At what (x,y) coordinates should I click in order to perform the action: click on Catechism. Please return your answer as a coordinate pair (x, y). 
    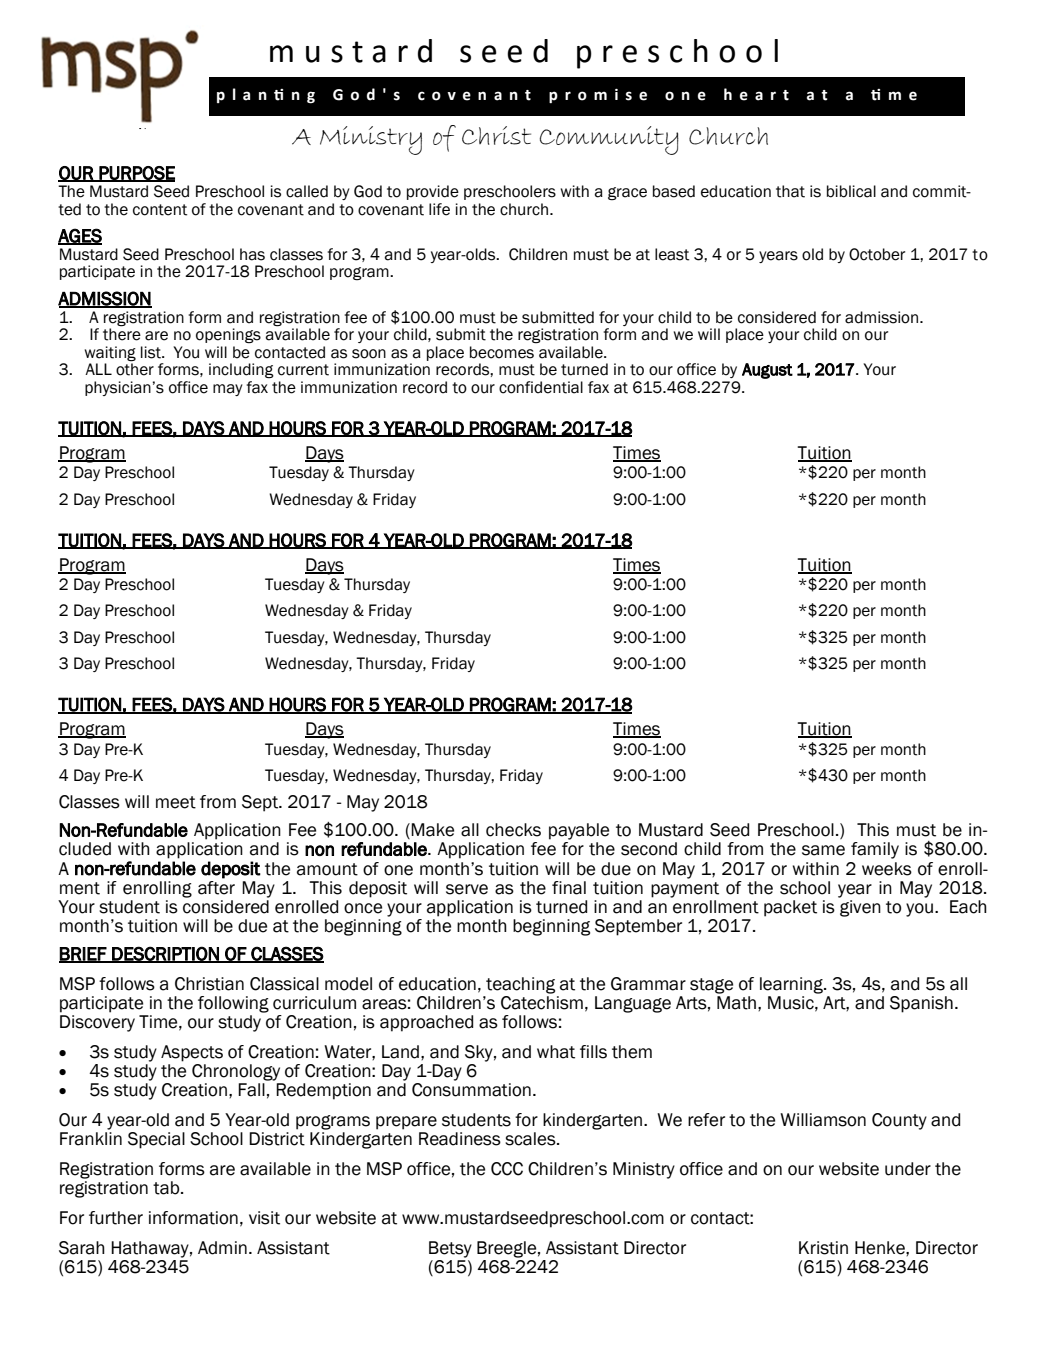
    Looking at the image, I should click on (542, 1003).
